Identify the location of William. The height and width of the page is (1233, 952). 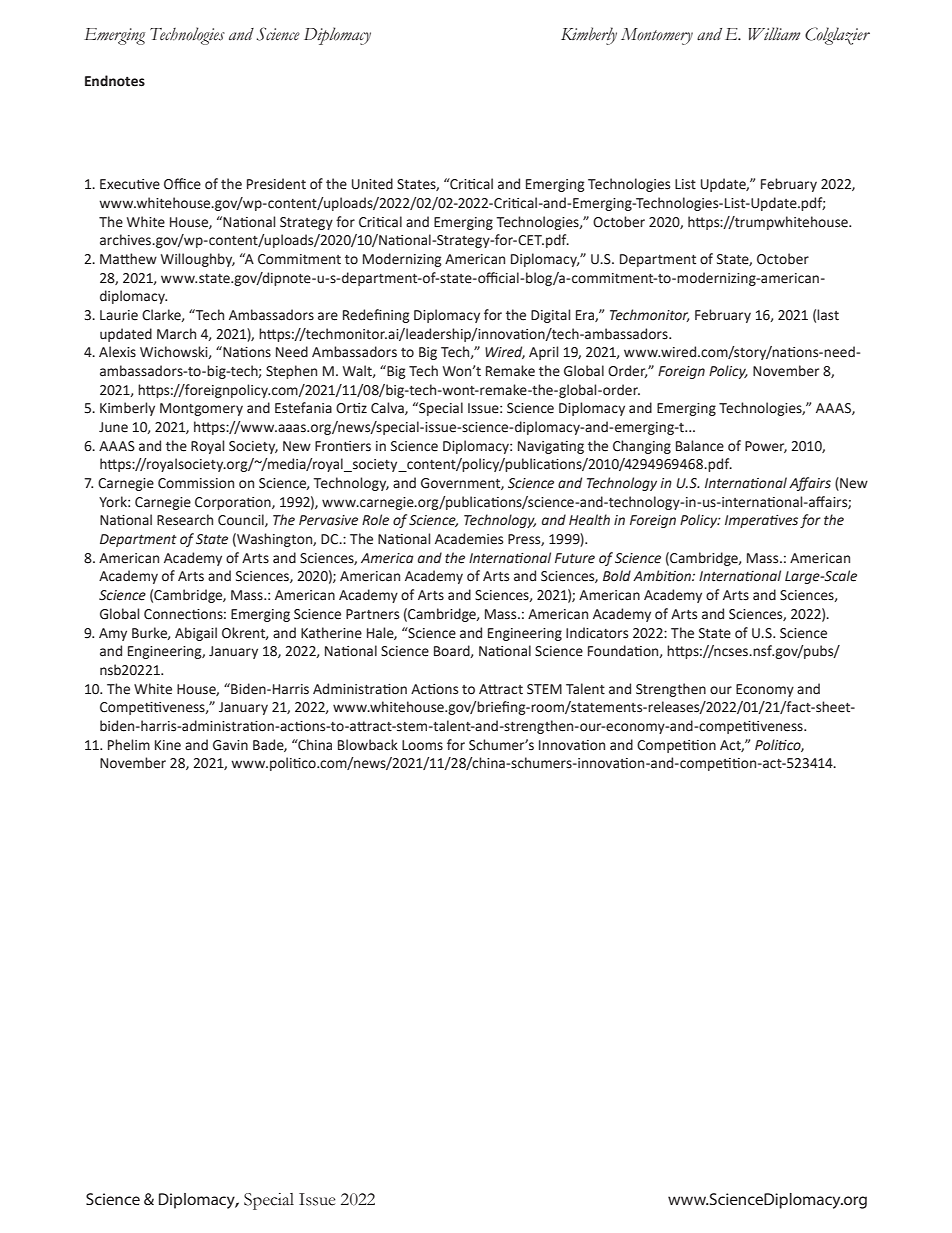
(774, 34).
